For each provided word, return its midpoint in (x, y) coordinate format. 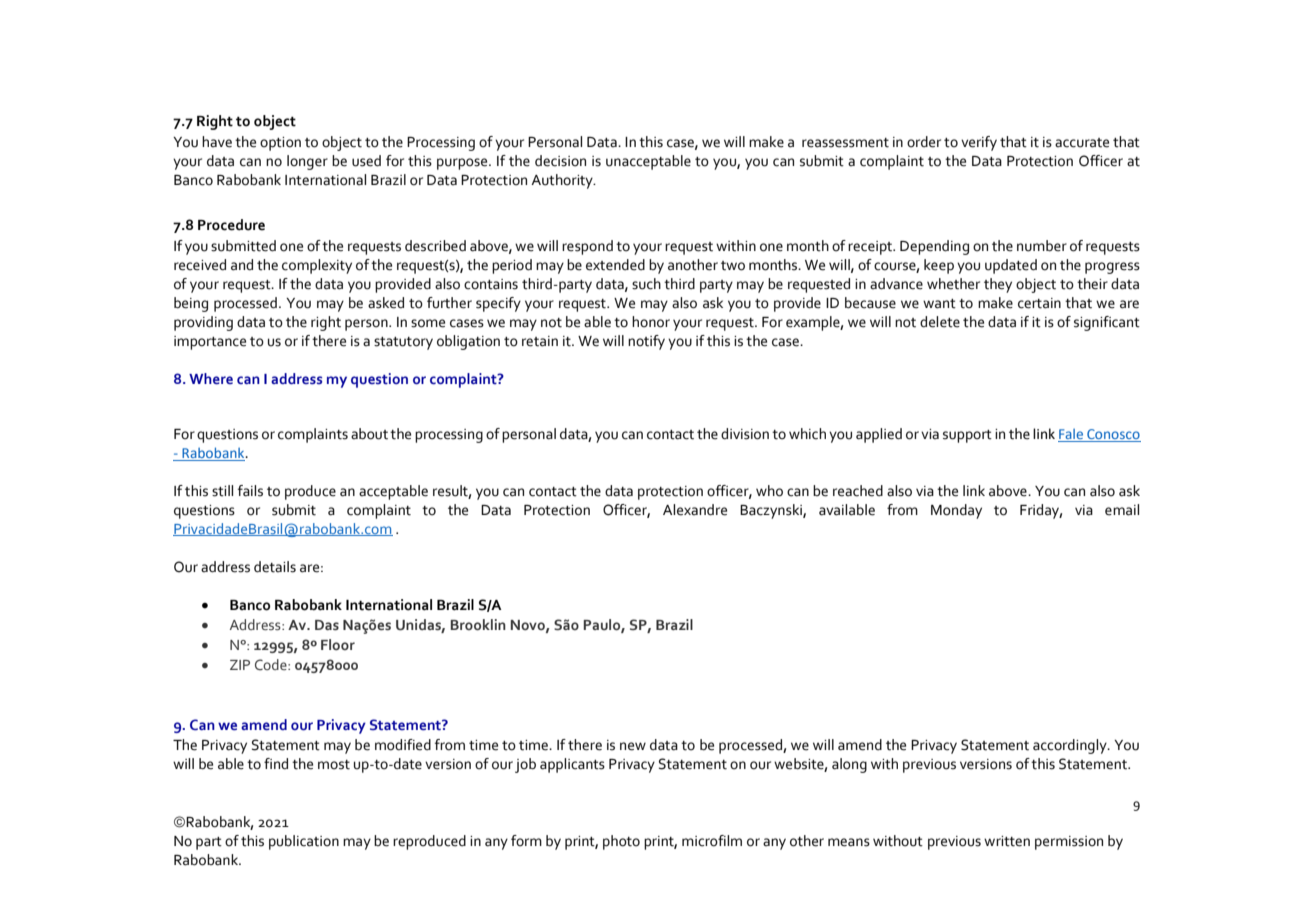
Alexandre (695, 510)
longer (307, 162)
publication (304, 842)
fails (250, 491)
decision (560, 161)
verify (979, 143)
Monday (956, 511)
